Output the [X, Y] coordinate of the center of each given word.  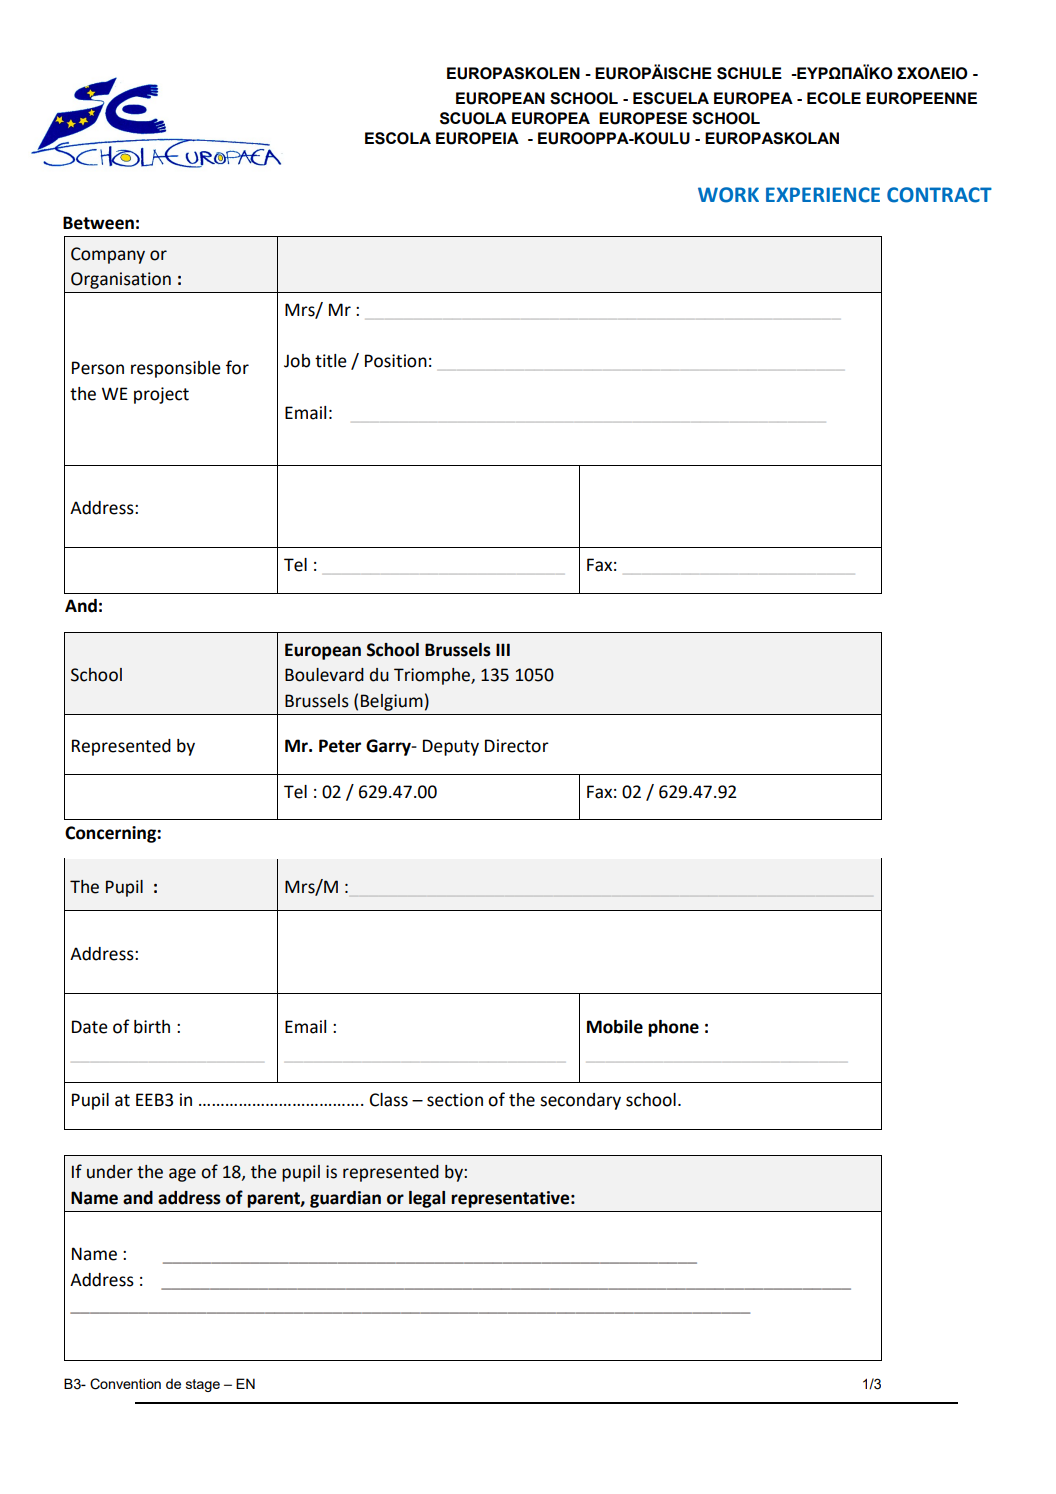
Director [517, 746]
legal [427, 1199]
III [503, 649]
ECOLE [834, 98]
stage [203, 1385]
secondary [580, 1101]
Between [98, 223]
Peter [340, 746]
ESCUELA [671, 98]
